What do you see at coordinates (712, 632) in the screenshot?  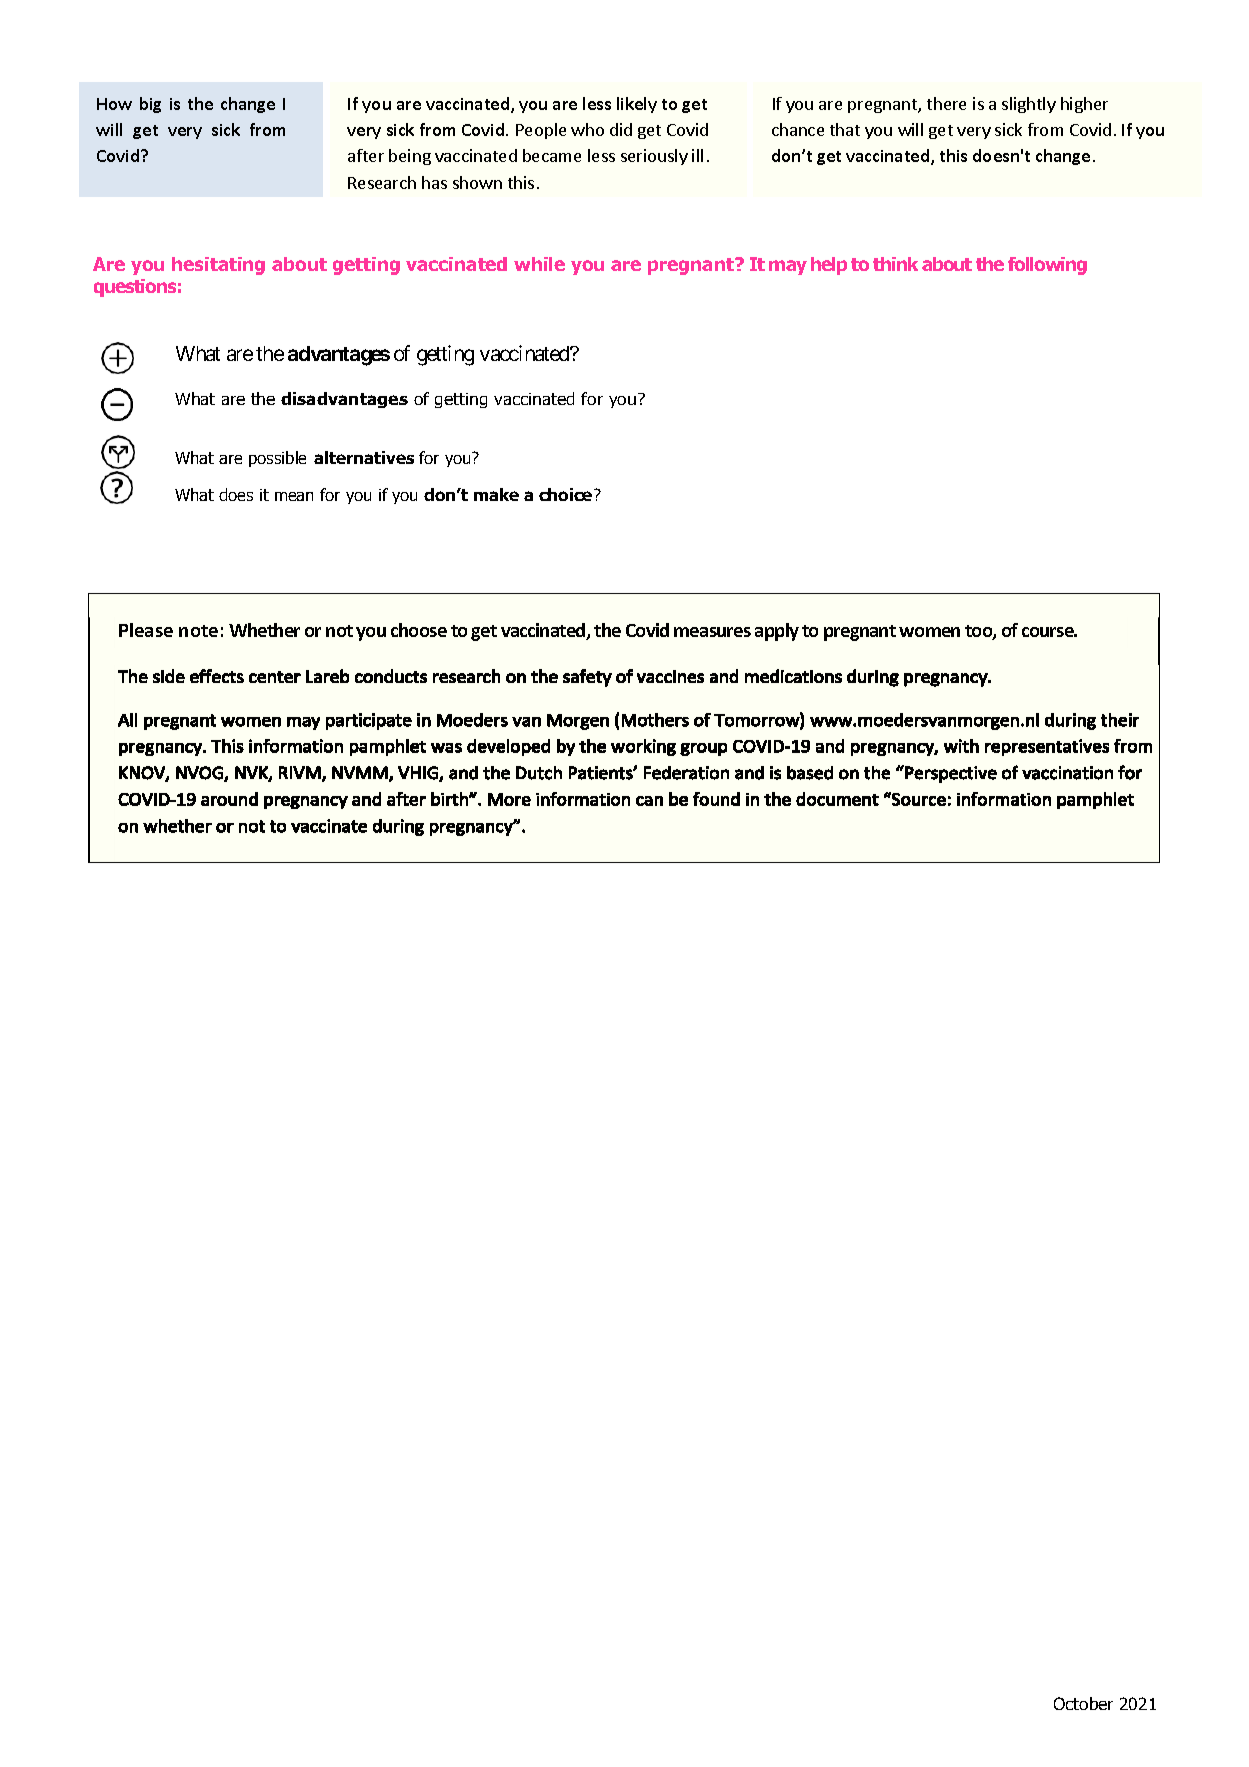 I see `measures` at bounding box center [712, 632].
